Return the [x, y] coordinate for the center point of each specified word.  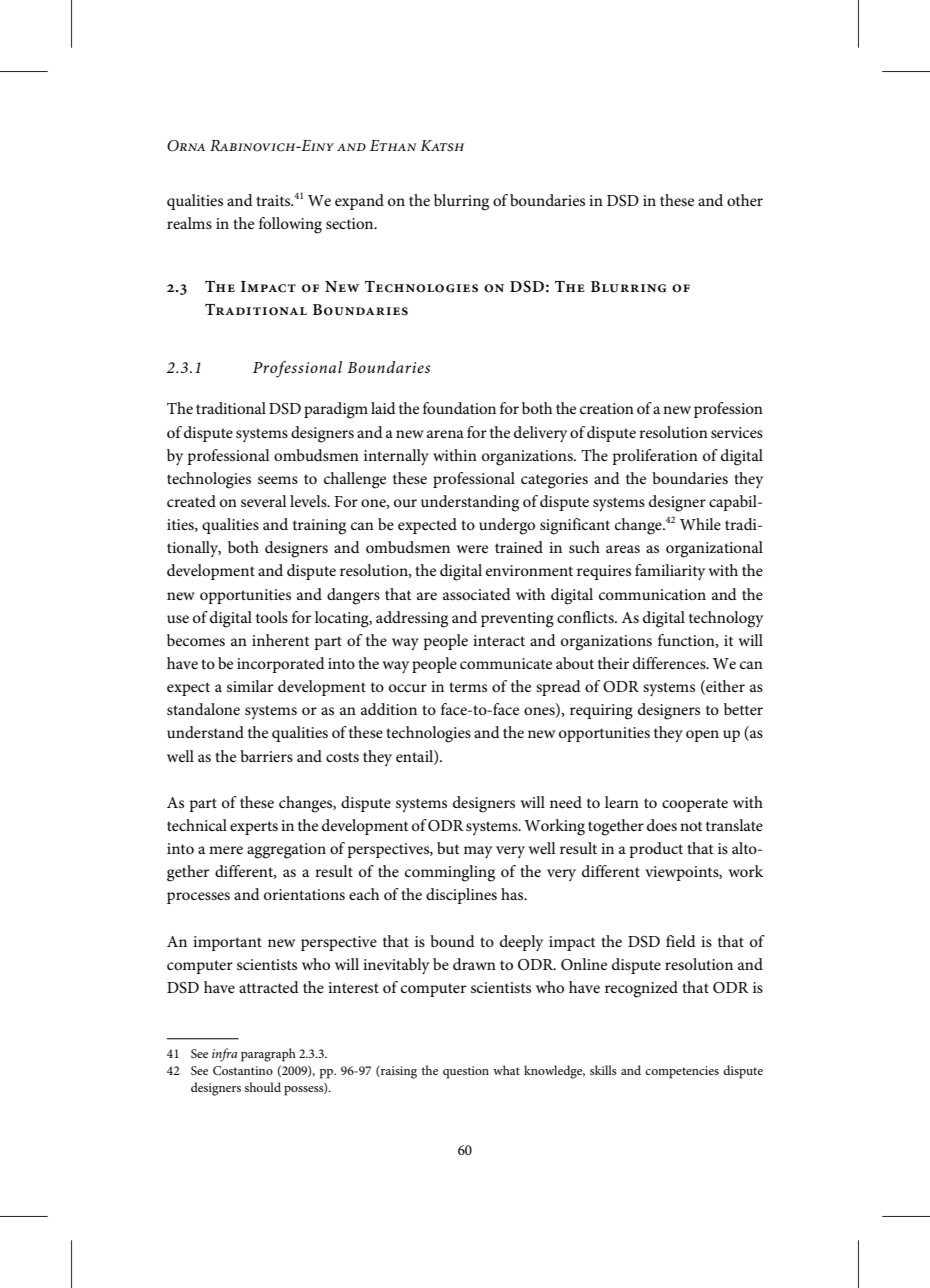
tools [272, 617]
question [466, 1072]
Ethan [393, 145]
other [745, 200]
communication [652, 594]
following [290, 225]
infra [224, 1055]
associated [477, 594]
